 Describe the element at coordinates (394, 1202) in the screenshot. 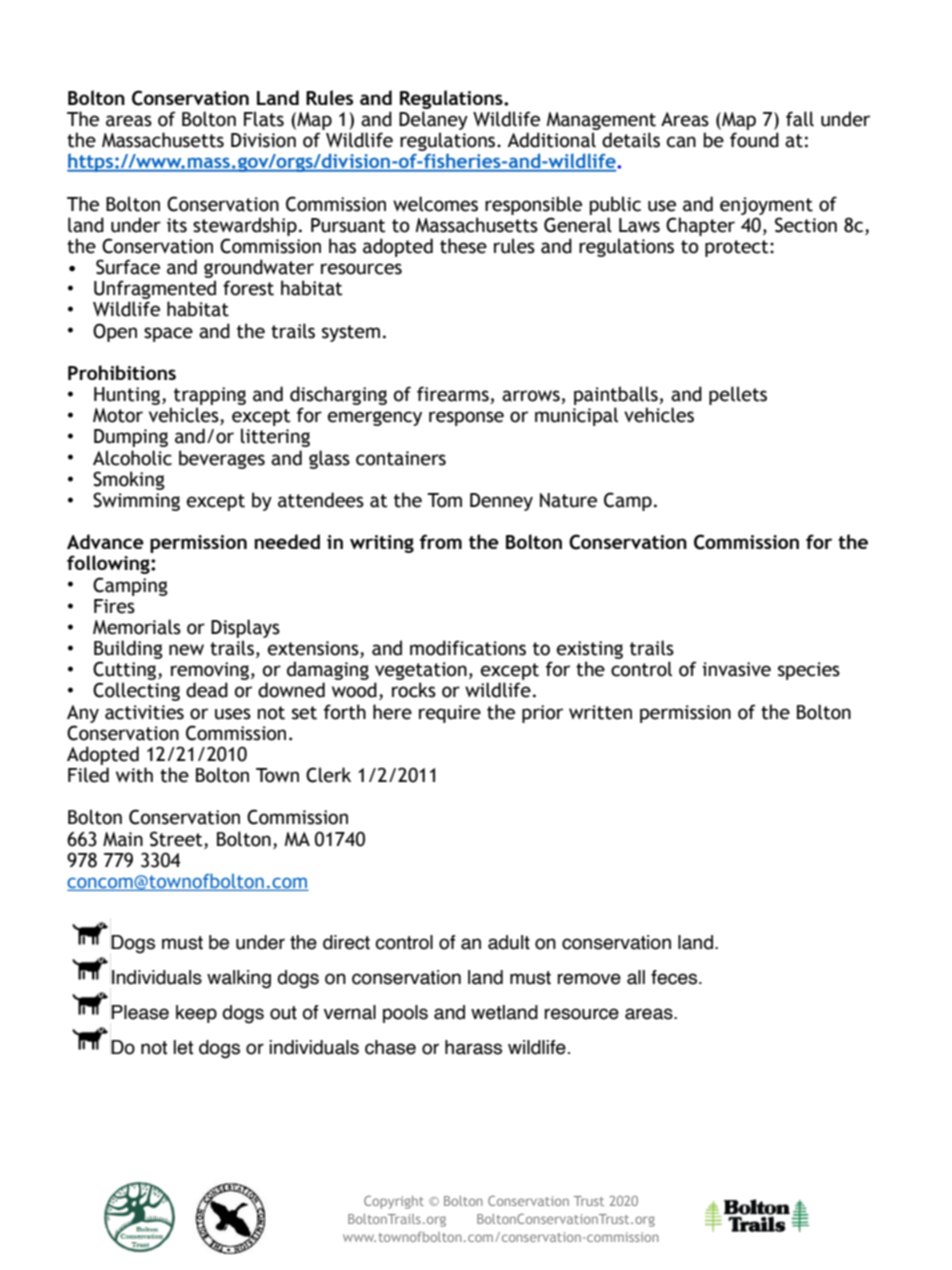

I see `Copyright` at that location.
